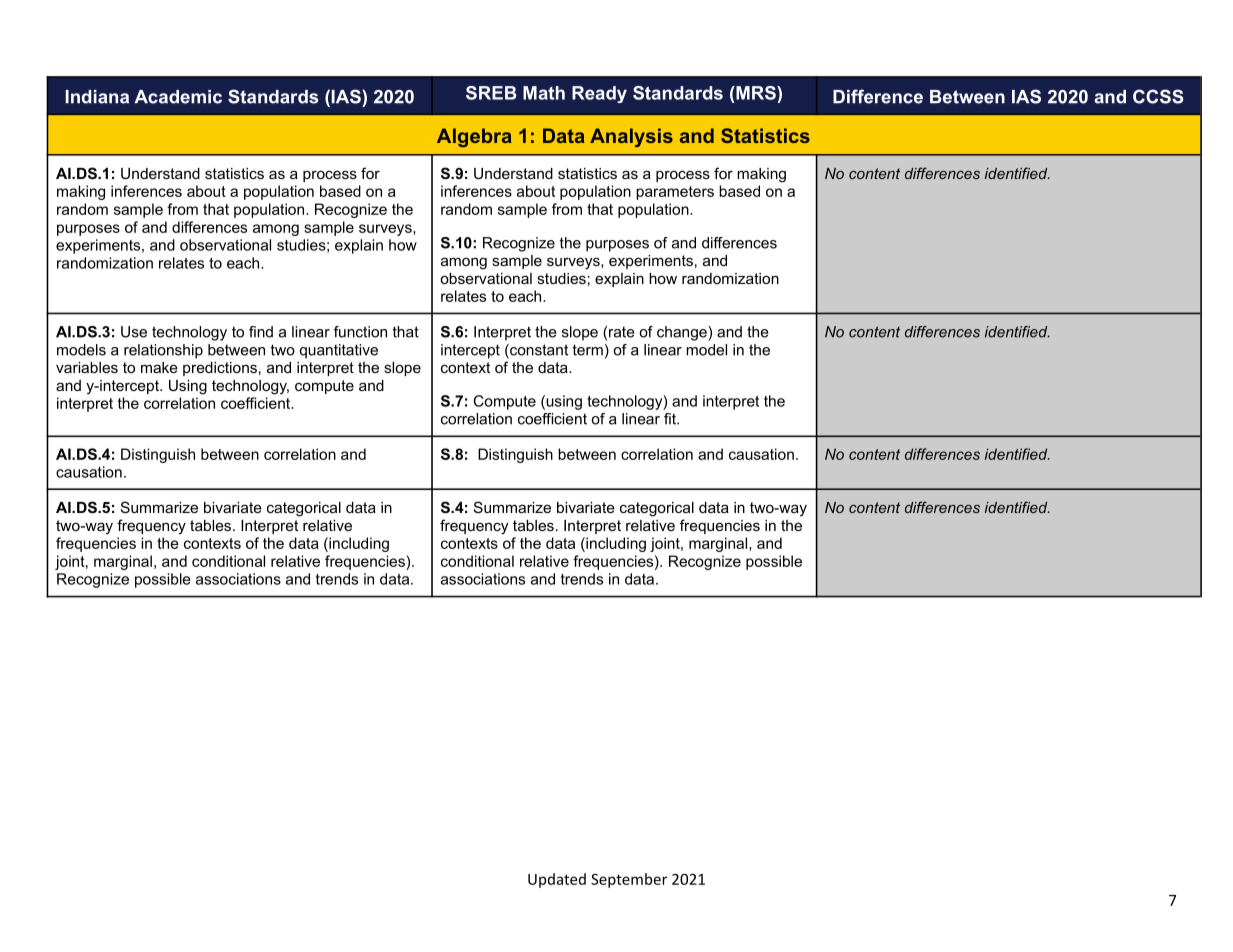 The image size is (1233, 952). I want to click on CCSS, so click(1158, 96).
